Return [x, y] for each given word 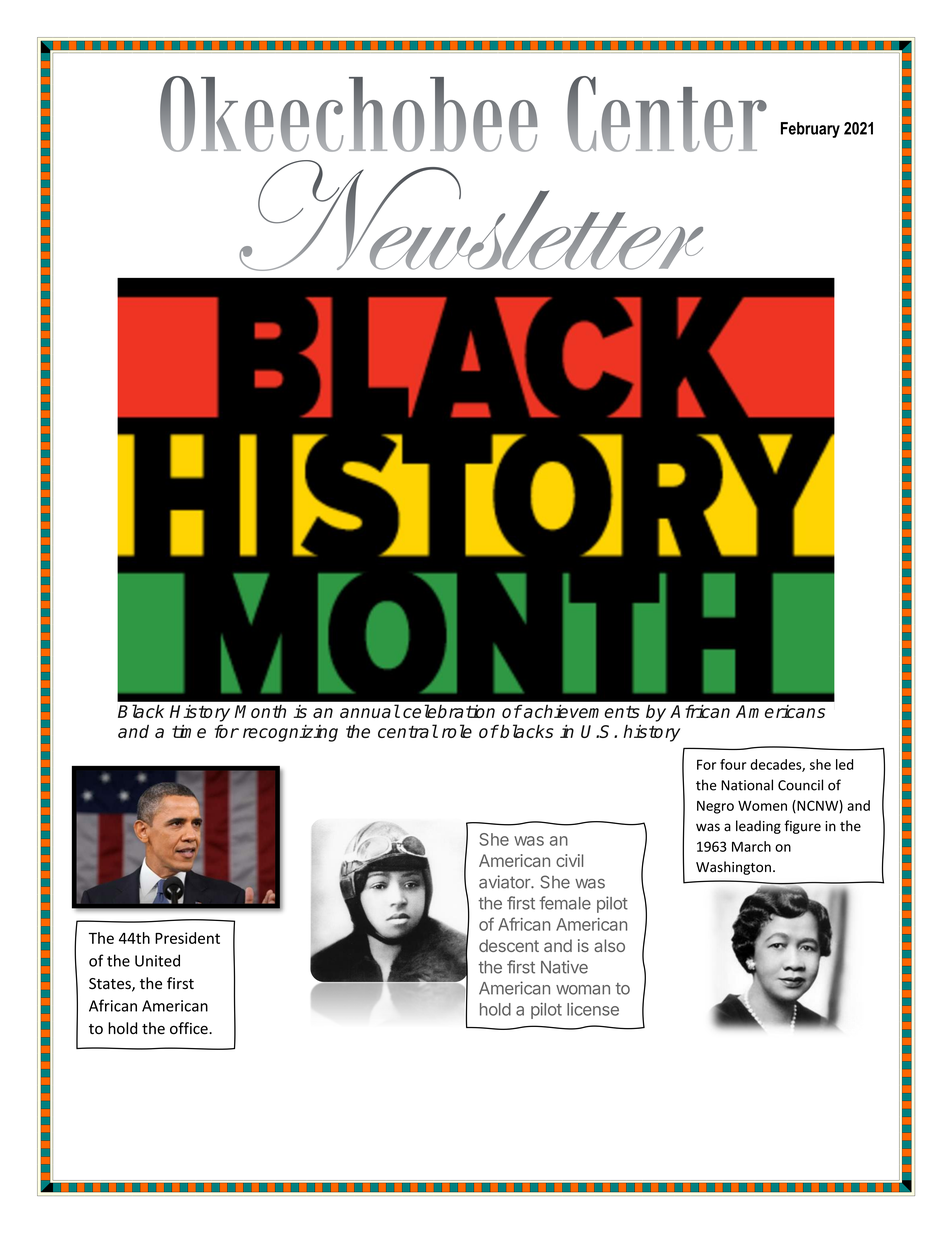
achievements [582, 711]
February [810, 130]
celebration [449, 711]
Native [564, 967]
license [593, 1009]
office [190, 1028]
